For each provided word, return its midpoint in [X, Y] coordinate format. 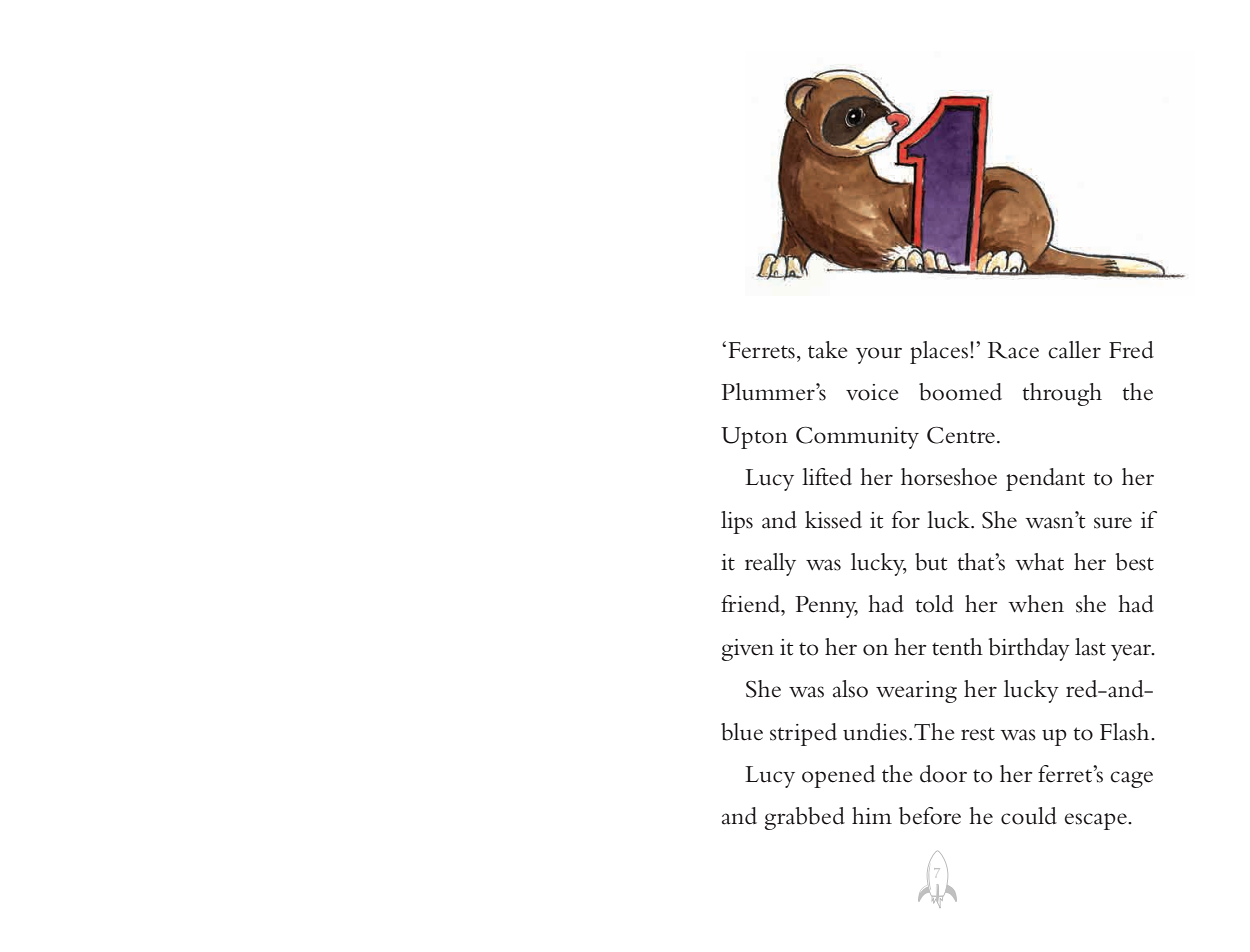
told [935, 604]
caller [1074, 350]
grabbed [805, 818]
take [828, 350]
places [939, 352]
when [1036, 604]
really [770, 564]
